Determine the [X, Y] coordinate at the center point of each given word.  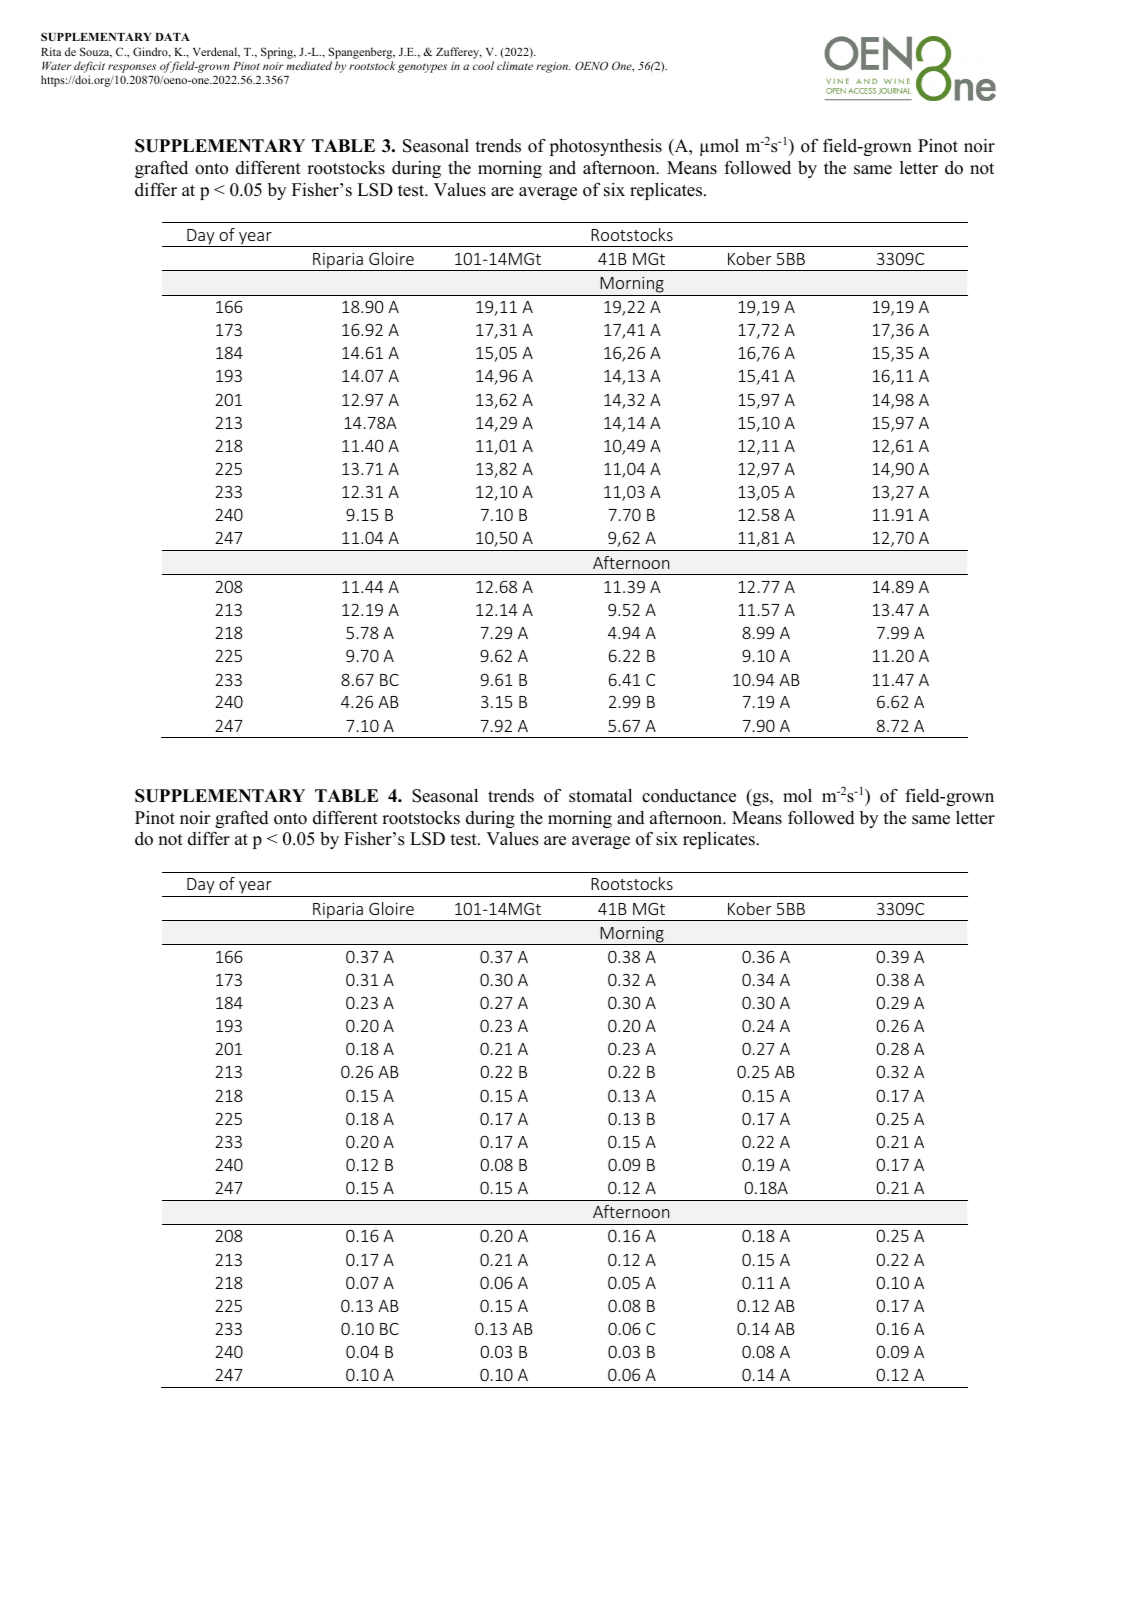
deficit [89, 67]
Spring [278, 53]
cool [483, 65]
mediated [309, 65]
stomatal [600, 796]
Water [56, 66]
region [553, 67]
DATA [172, 37]
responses [132, 68]
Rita [51, 51]
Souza [96, 52]
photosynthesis [606, 147]
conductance [689, 796]
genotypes [422, 68]
